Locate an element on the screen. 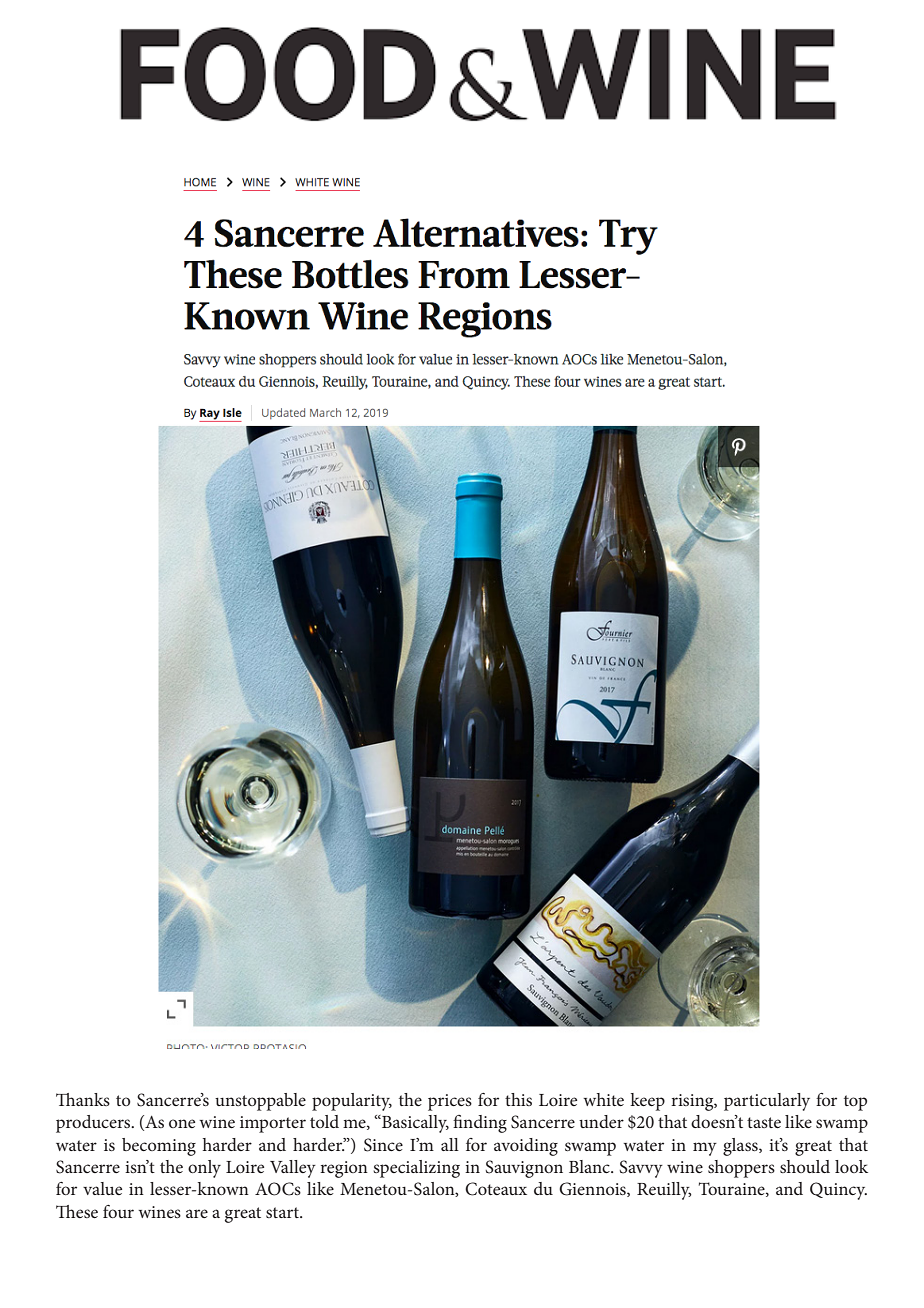 Image resolution: width=924 pixels, height=1308 pixels. particularly is located at coordinates (767, 1102).
